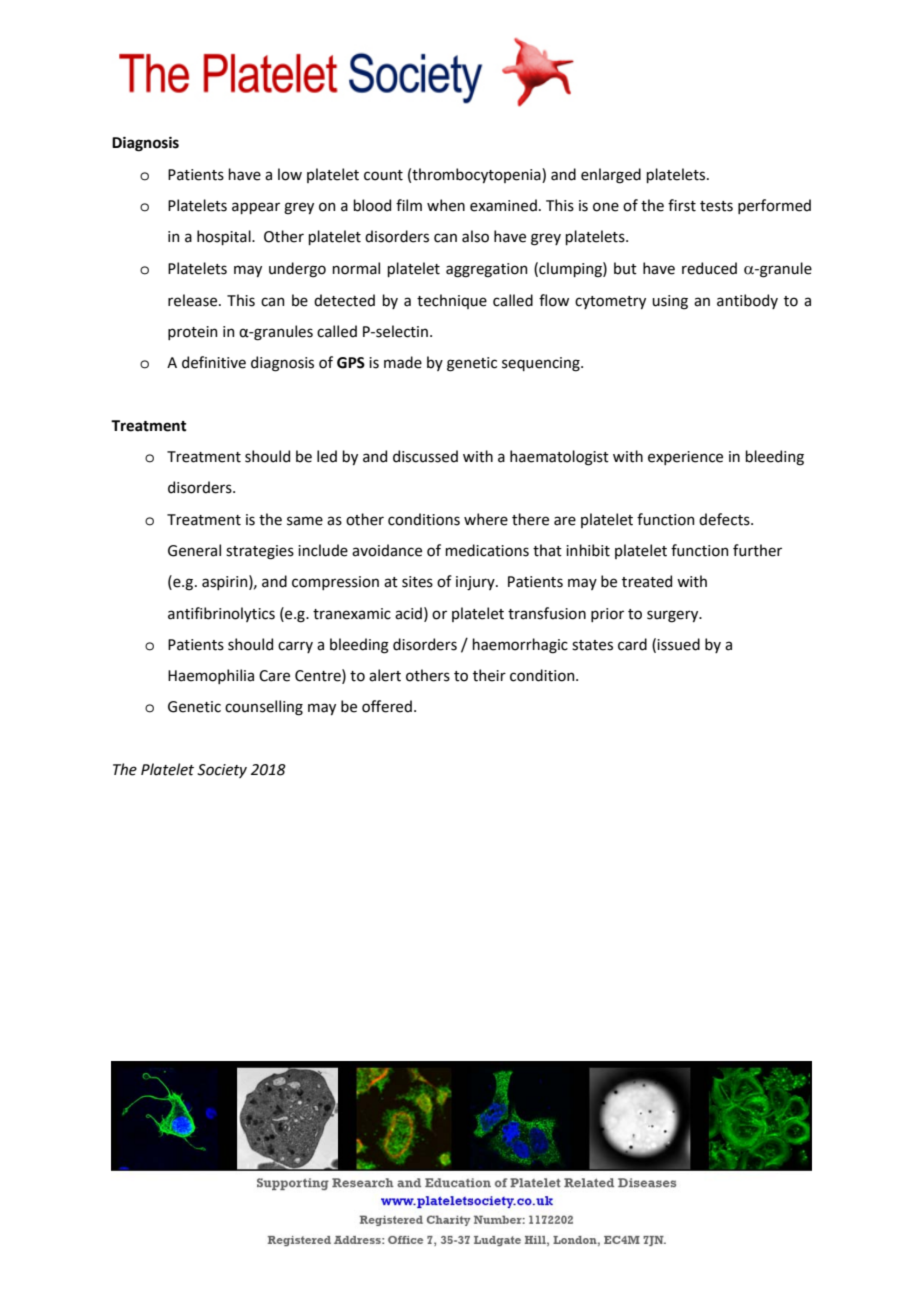 The width and height of the image is (924, 1308). What do you see at coordinates (222, 771) in the image?
I see `Society` at bounding box center [222, 771].
